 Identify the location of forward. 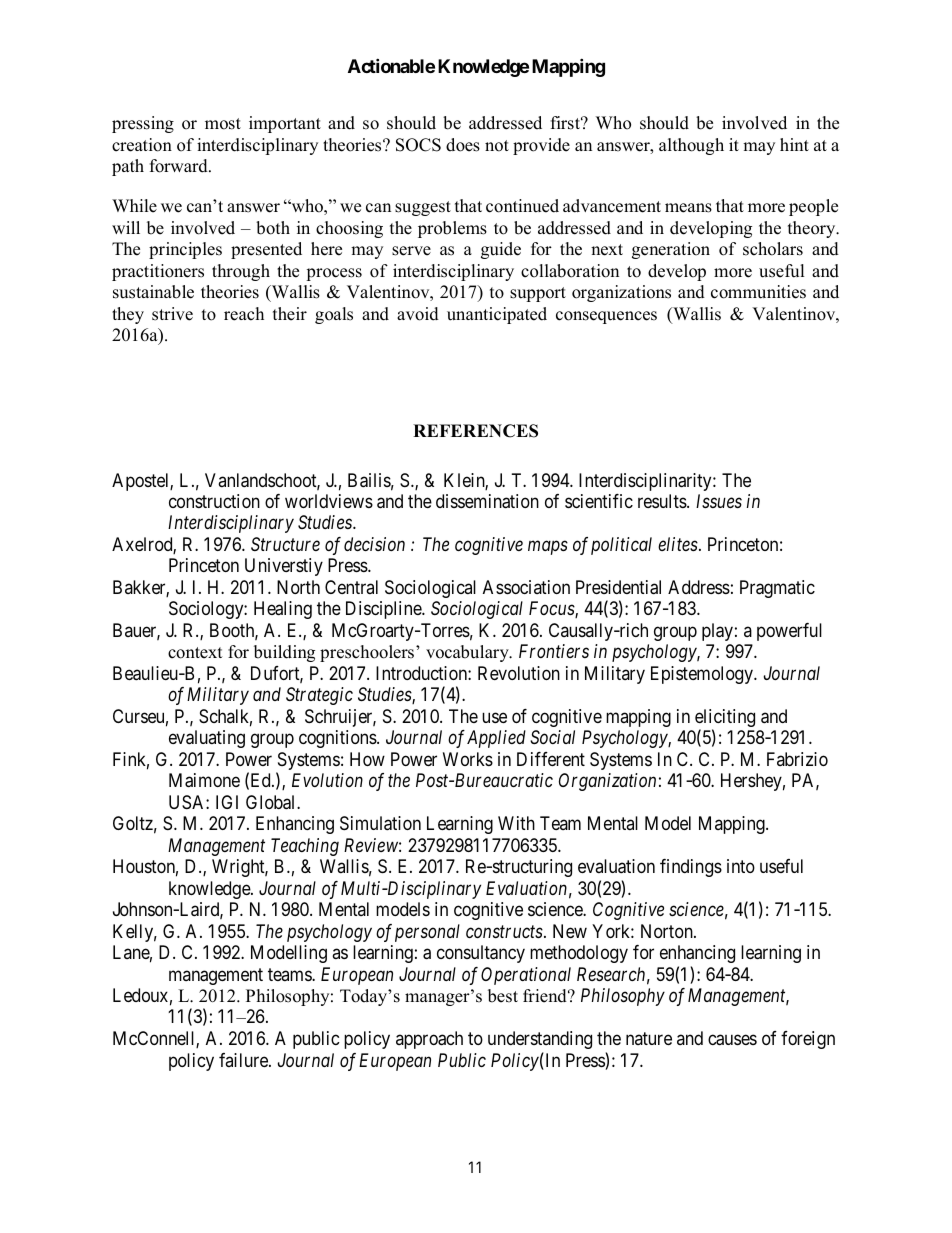
(180, 166).
